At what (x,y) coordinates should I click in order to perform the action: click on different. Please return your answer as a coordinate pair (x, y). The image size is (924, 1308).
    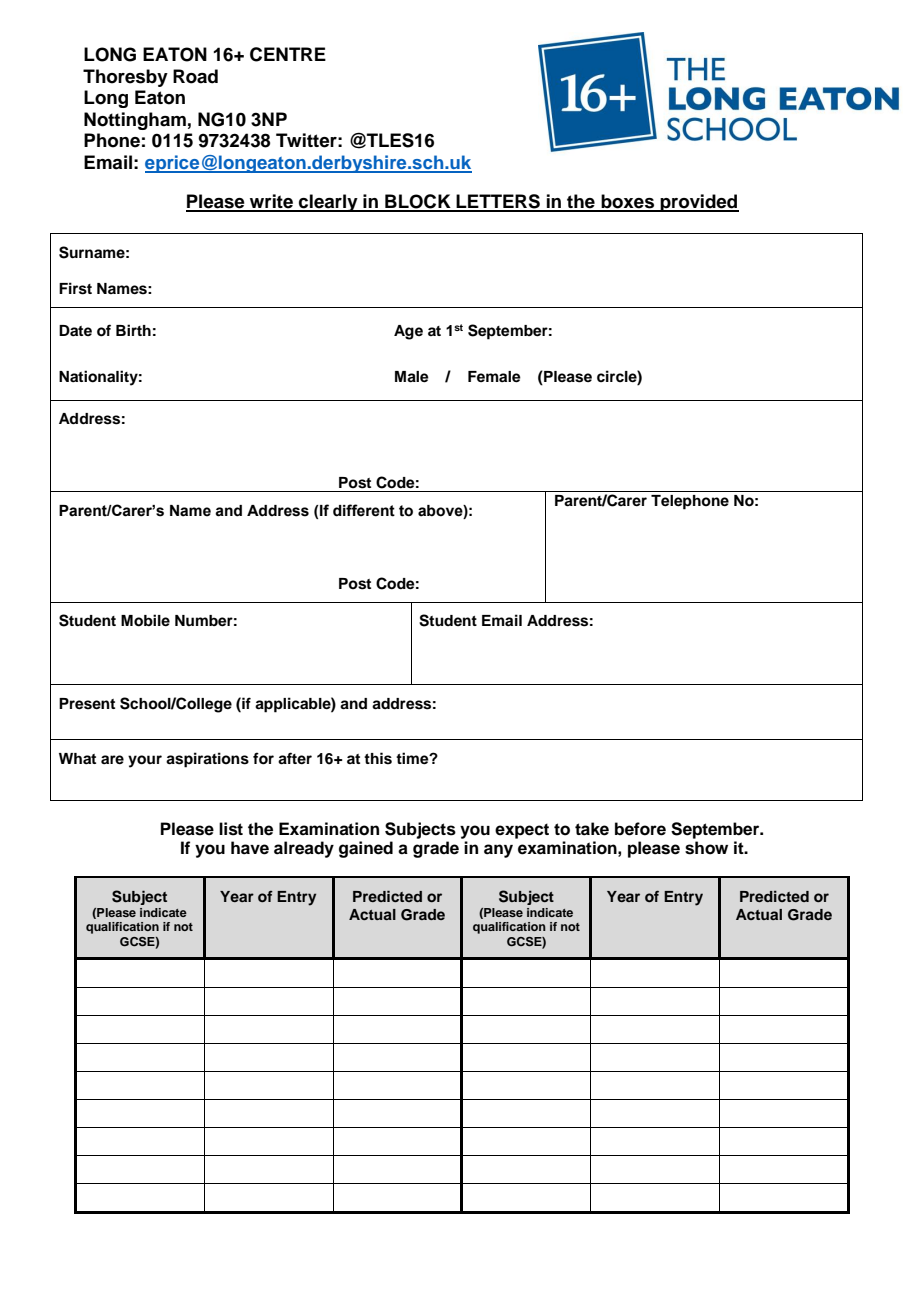
    Looking at the image, I should click on (364, 510).
